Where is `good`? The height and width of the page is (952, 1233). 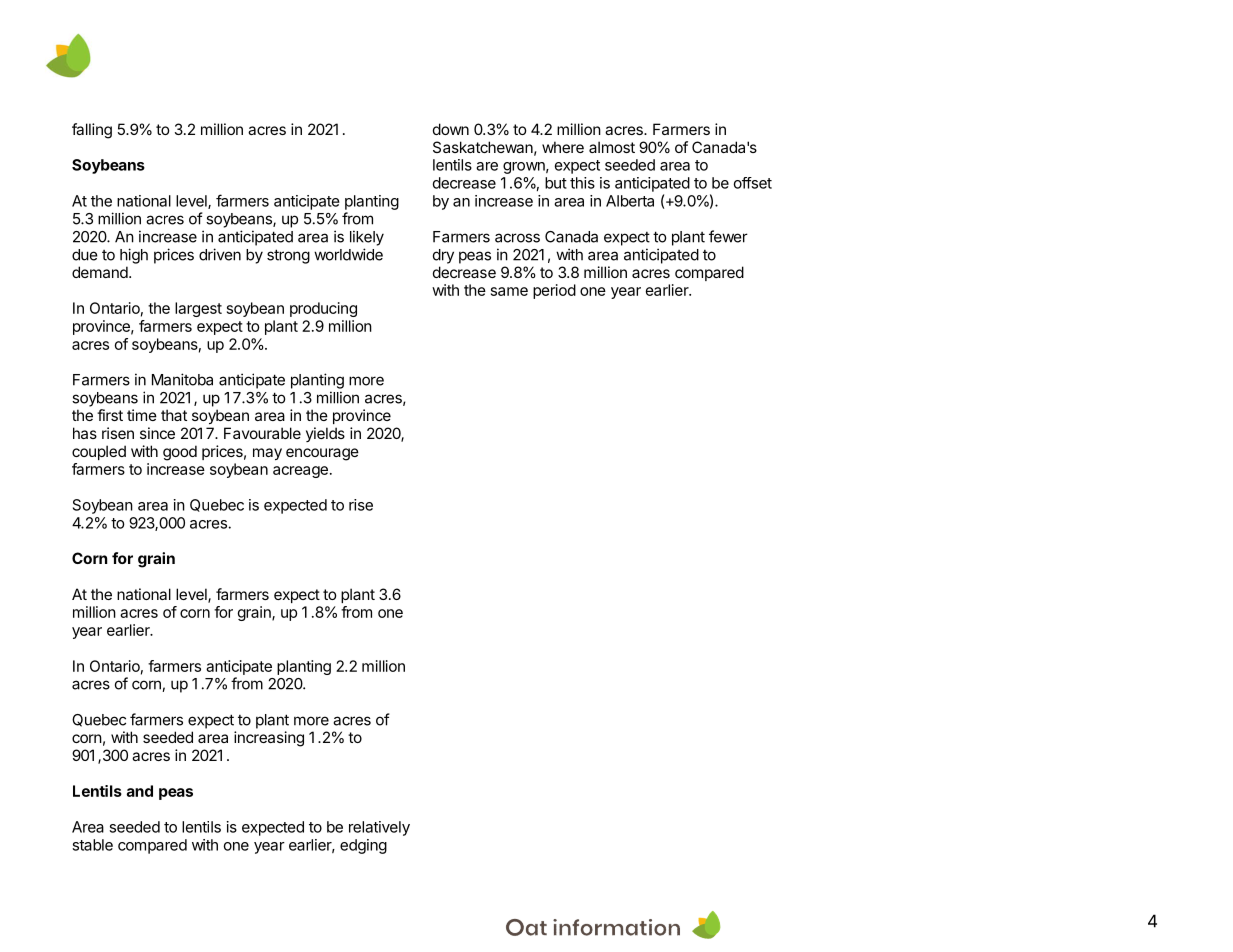 good is located at coordinates (180, 453).
